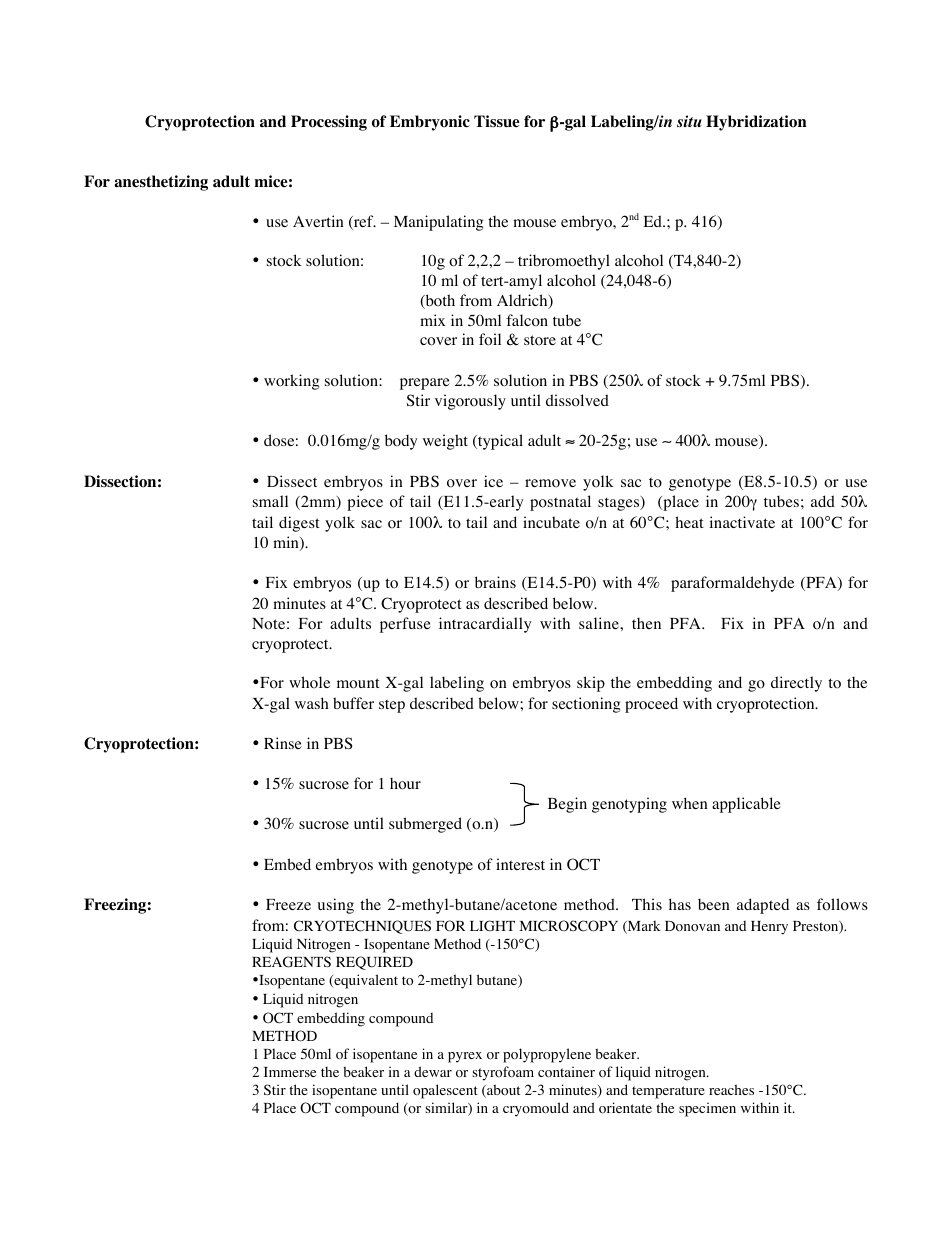  What do you see at coordinates (567, 805) in the image?
I see `Begin` at bounding box center [567, 805].
